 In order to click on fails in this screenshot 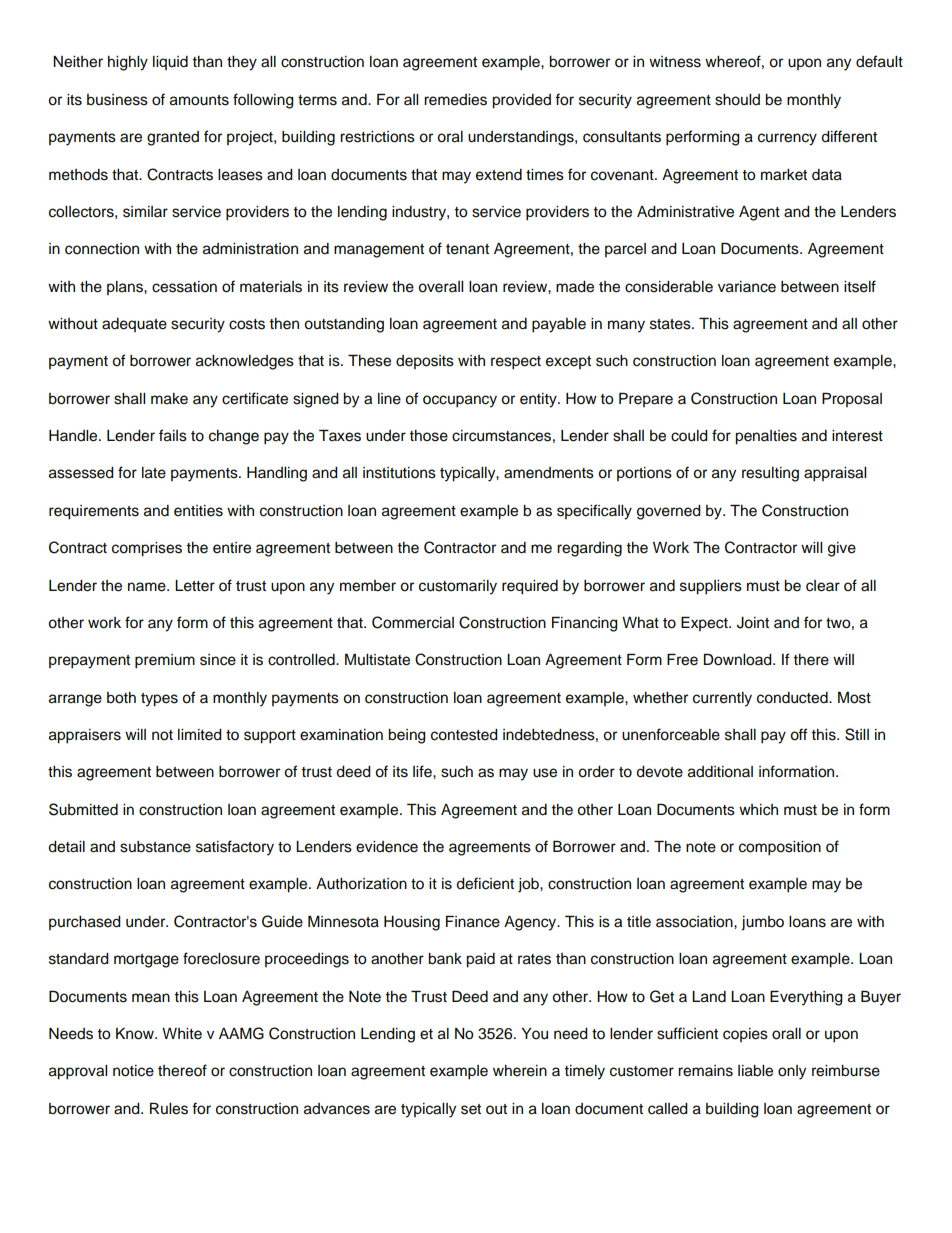, I will do `click(173, 435)`.
